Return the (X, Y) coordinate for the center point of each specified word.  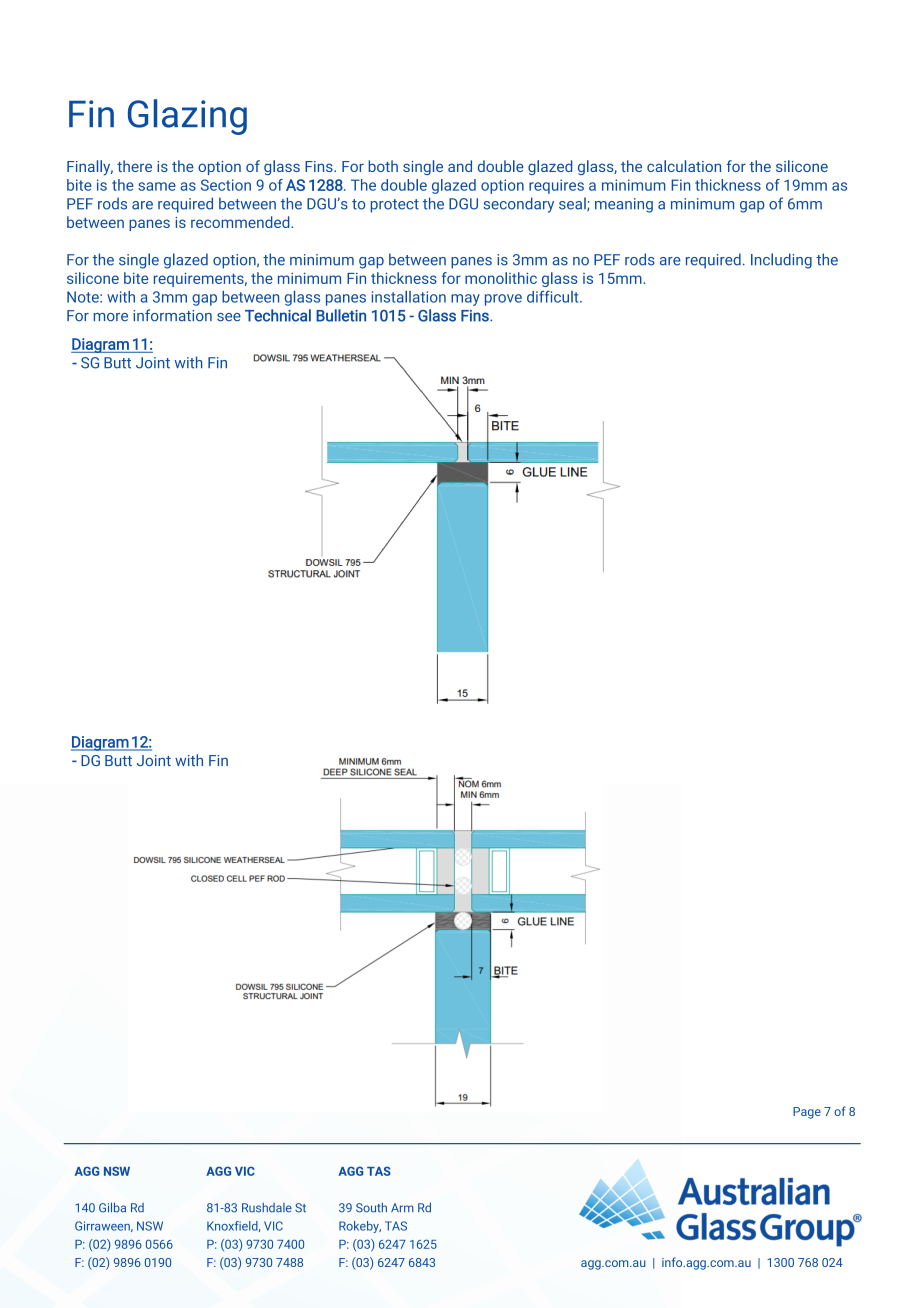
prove (503, 300)
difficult (554, 297)
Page (807, 1113)
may (465, 300)
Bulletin (341, 315)
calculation (684, 166)
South (371, 1207)
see (229, 317)
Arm (402, 1207)
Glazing (187, 117)
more (111, 317)
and (460, 166)
